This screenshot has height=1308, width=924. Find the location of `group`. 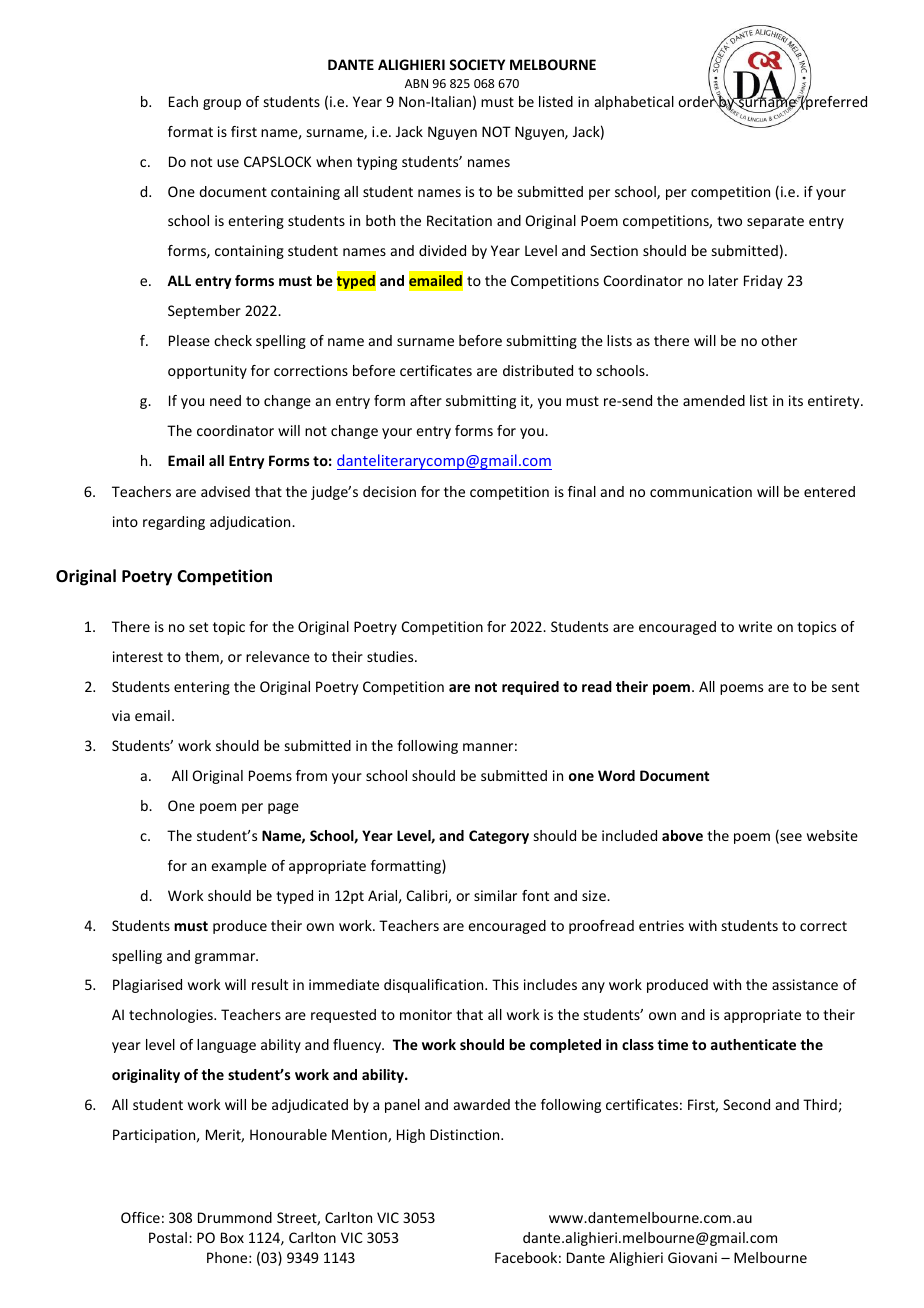

group is located at coordinates (222, 104).
